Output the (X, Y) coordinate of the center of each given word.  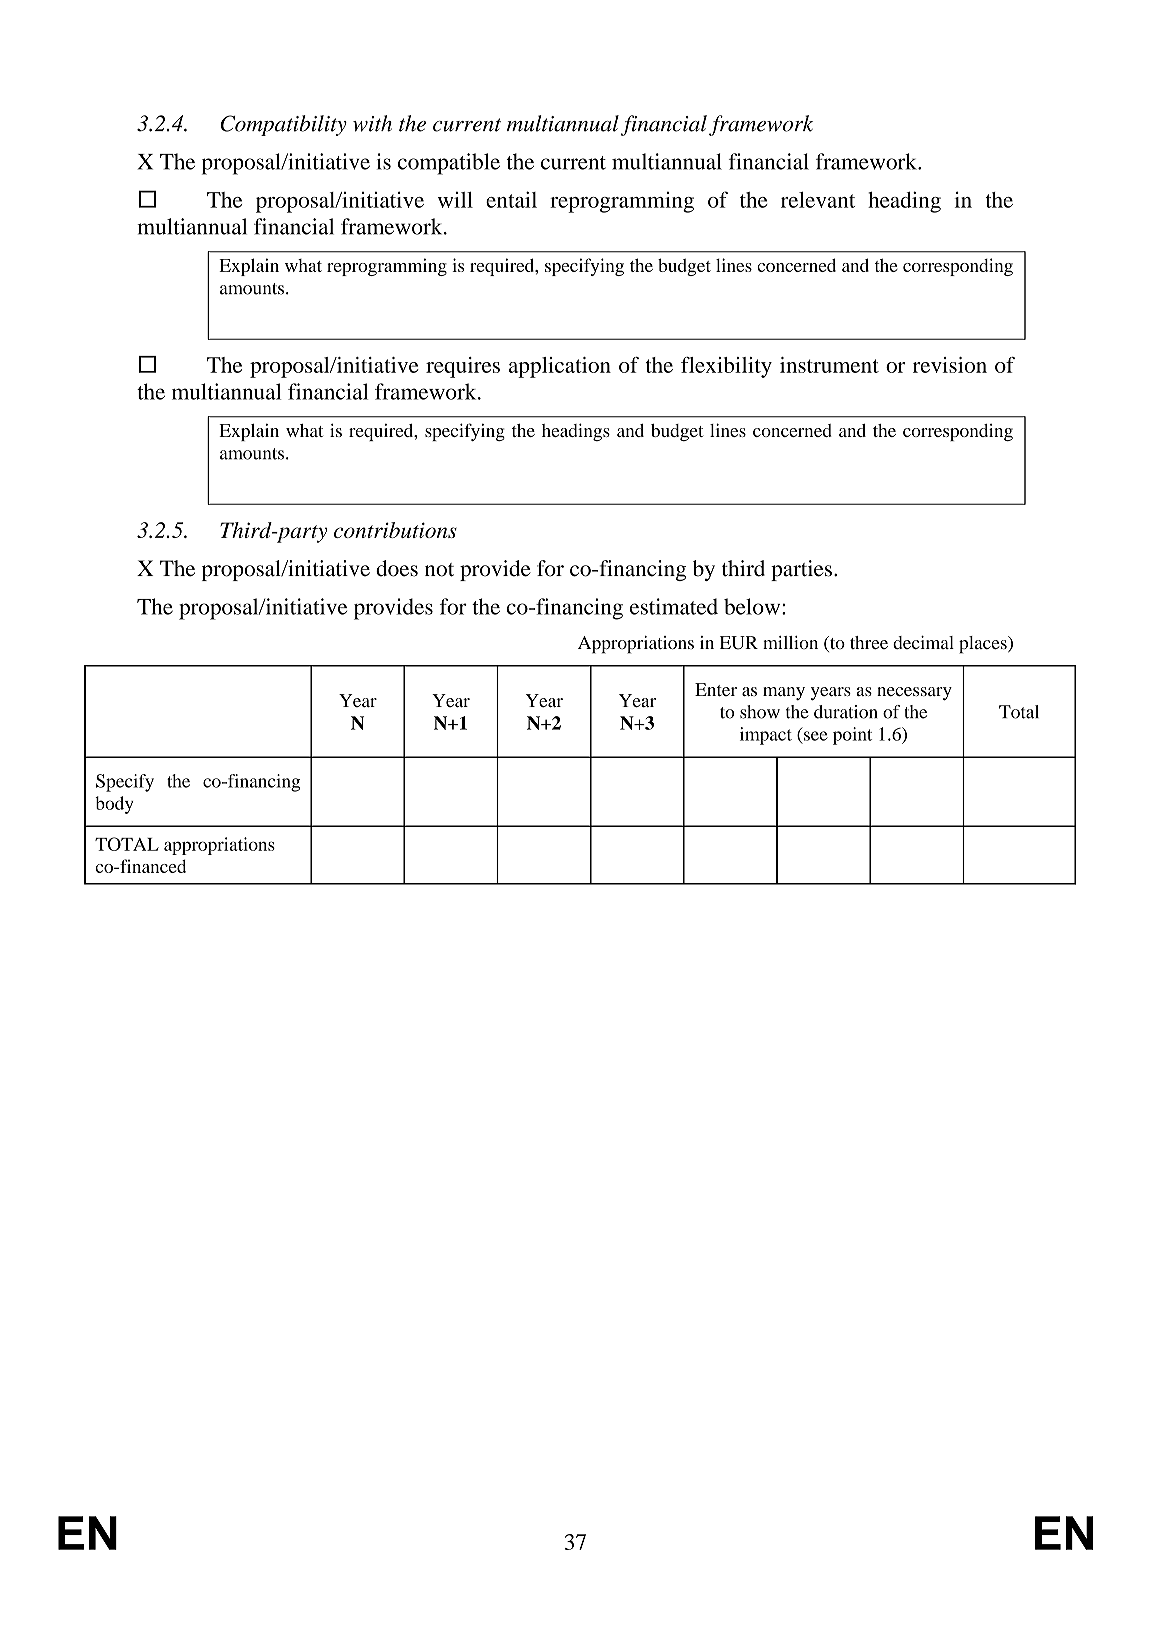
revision (950, 365)
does (397, 568)
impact (766, 736)
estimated (674, 606)
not (439, 570)
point (852, 736)
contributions (395, 530)
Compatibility (283, 125)
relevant (818, 200)
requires (463, 367)
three (869, 643)
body (114, 805)
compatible (449, 164)
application (560, 367)
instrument (829, 365)
